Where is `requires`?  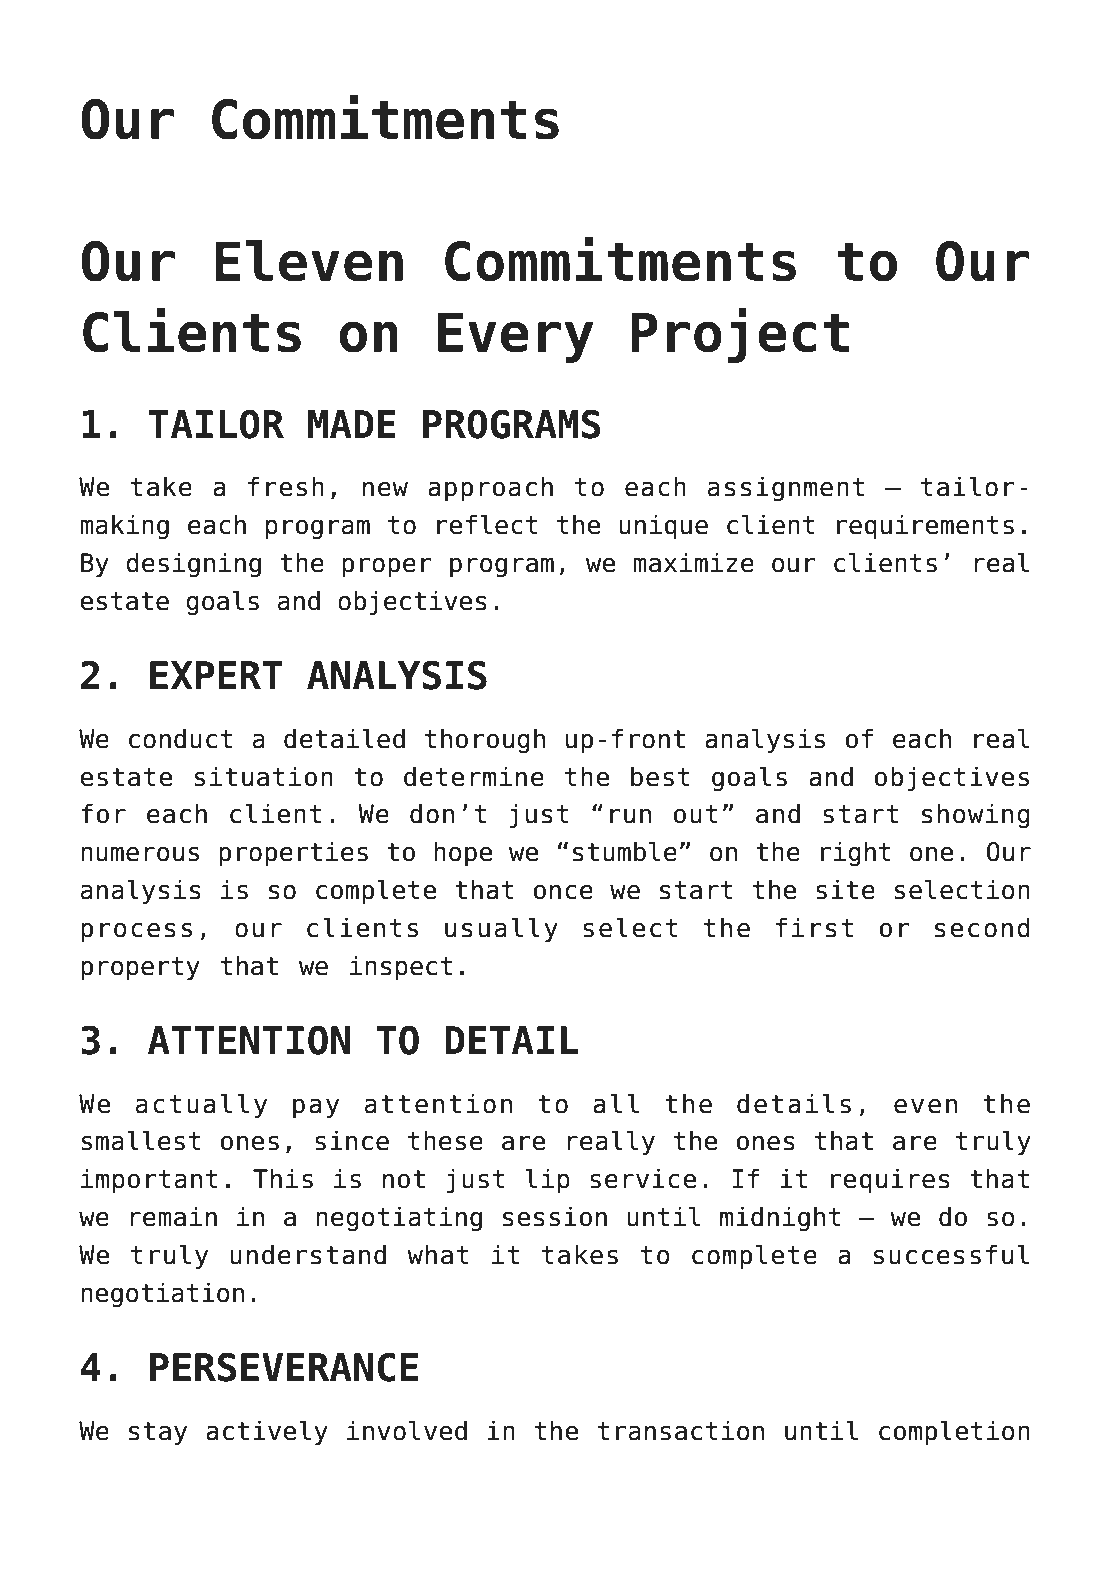
requires is located at coordinates (890, 1180).
